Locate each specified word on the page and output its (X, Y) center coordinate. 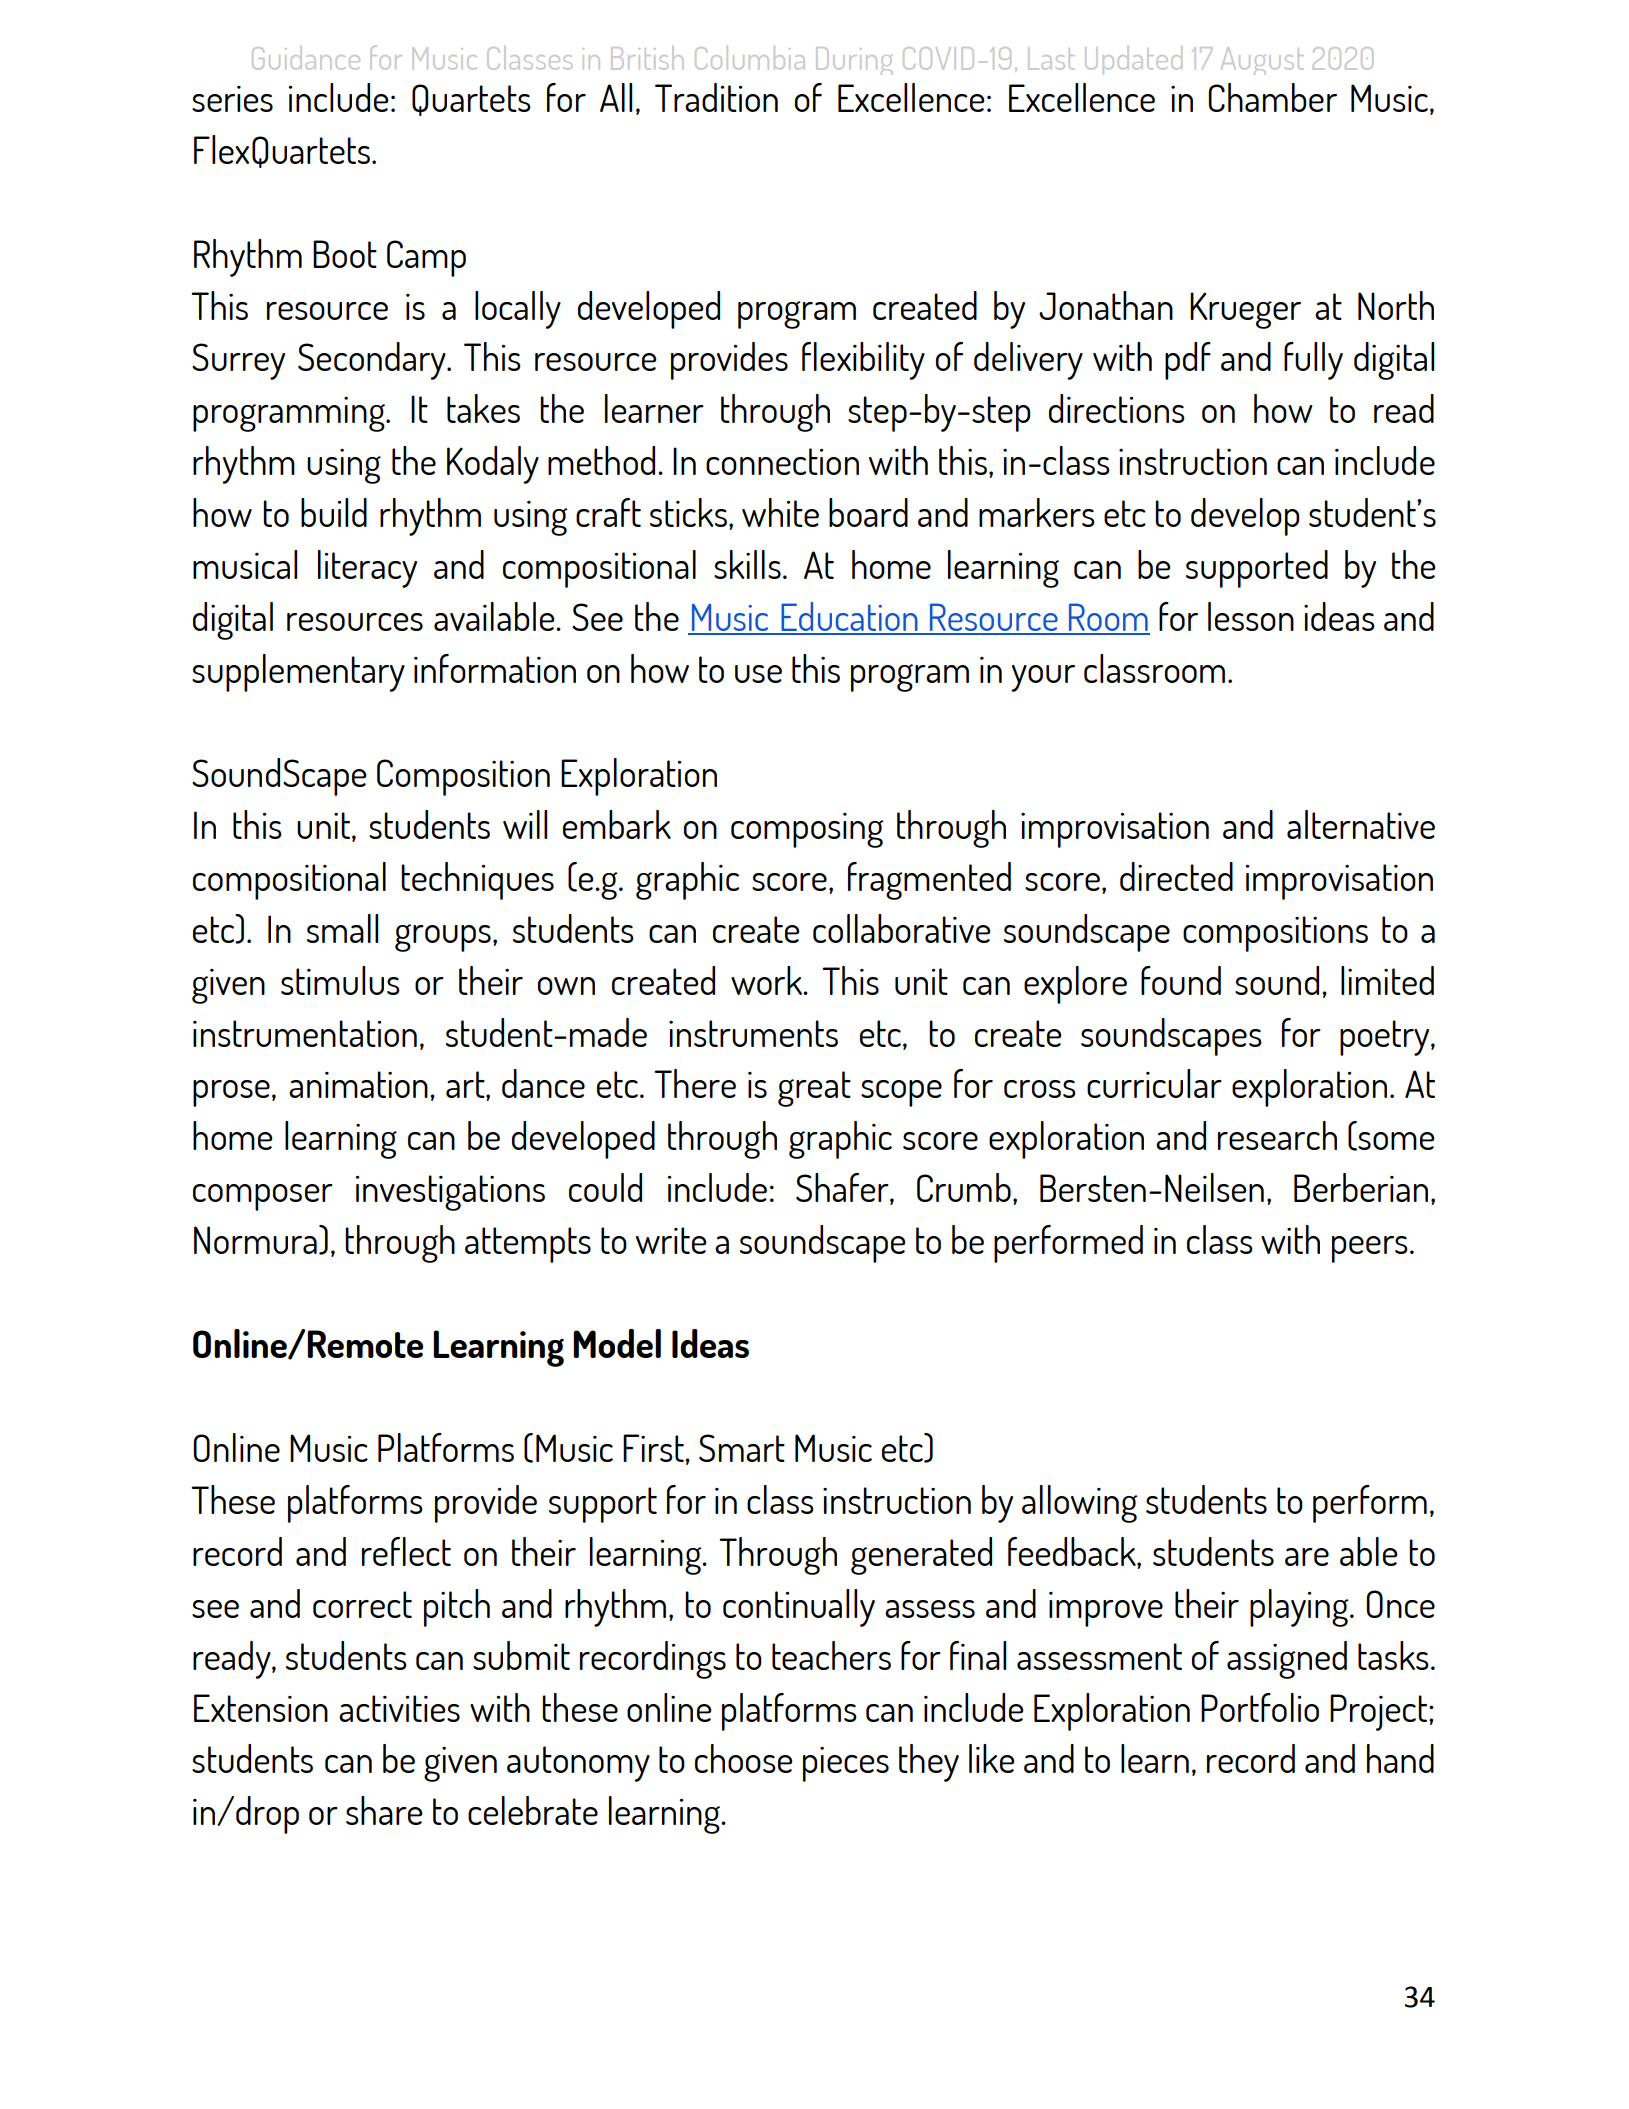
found (1181, 980)
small (342, 928)
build (334, 512)
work (768, 980)
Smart (742, 1448)
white (780, 512)
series (232, 99)
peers (1370, 1249)
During (854, 61)
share (384, 1810)
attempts (528, 1245)
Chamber (1272, 97)
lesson (1251, 616)
